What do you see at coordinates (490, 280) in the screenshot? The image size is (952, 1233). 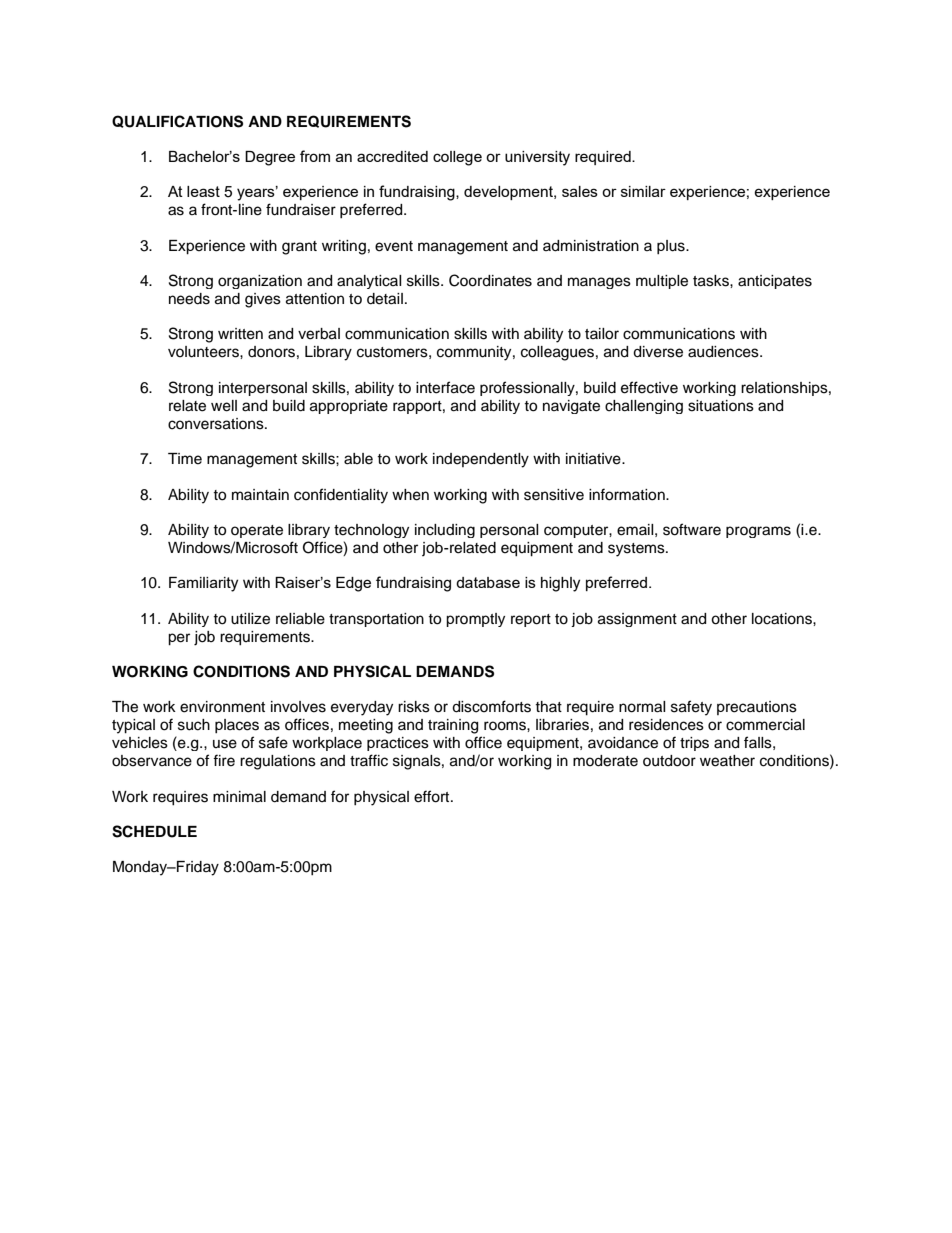 I see `Coordinates` at bounding box center [490, 280].
